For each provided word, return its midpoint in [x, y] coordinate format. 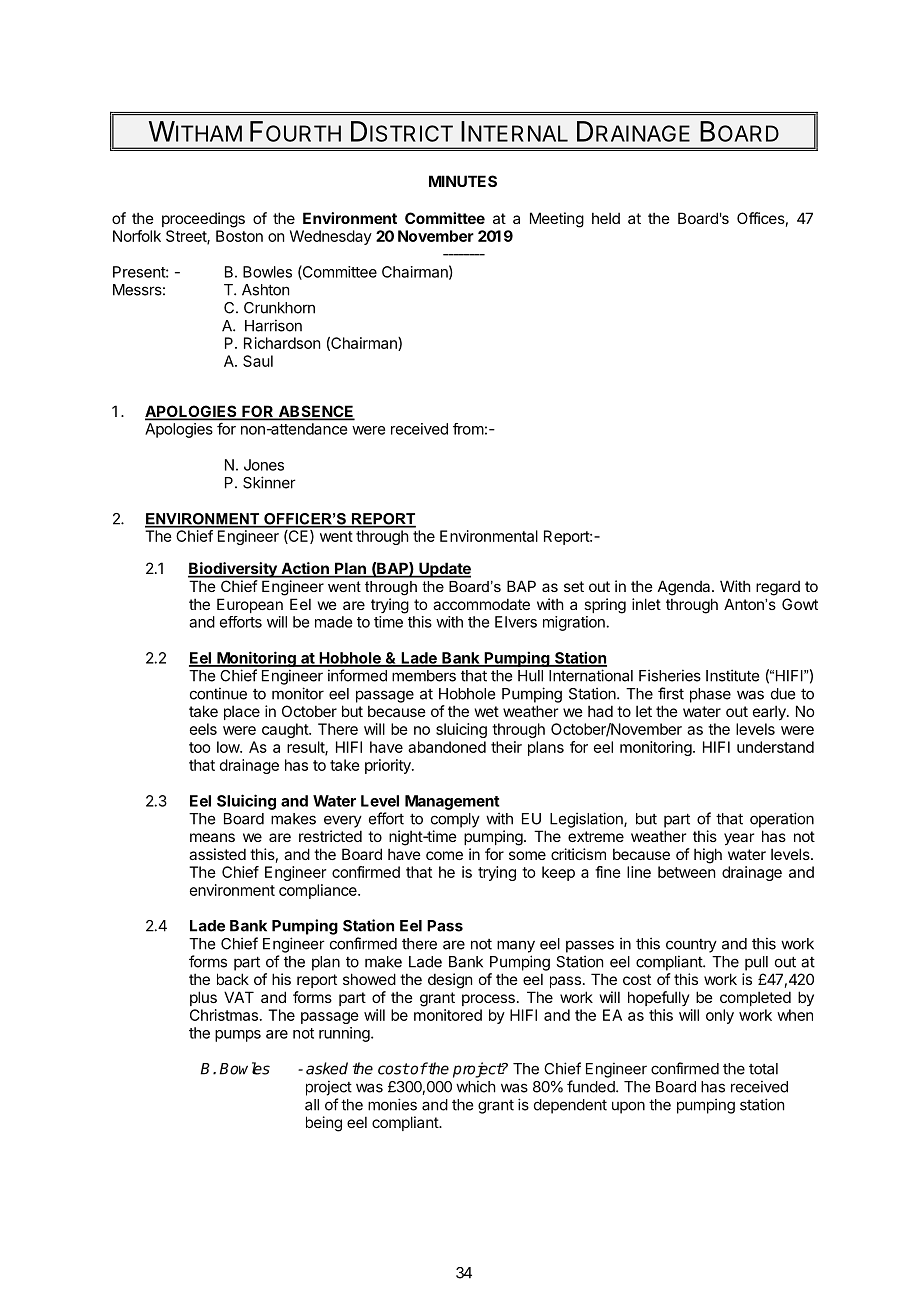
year [739, 839]
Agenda [685, 588]
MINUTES [463, 181]
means [212, 837]
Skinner [269, 482]
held [606, 218]
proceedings [203, 220]
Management [452, 802]
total [763, 1069]
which [475, 1086]
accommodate [481, 604]
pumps [238, 1036]
